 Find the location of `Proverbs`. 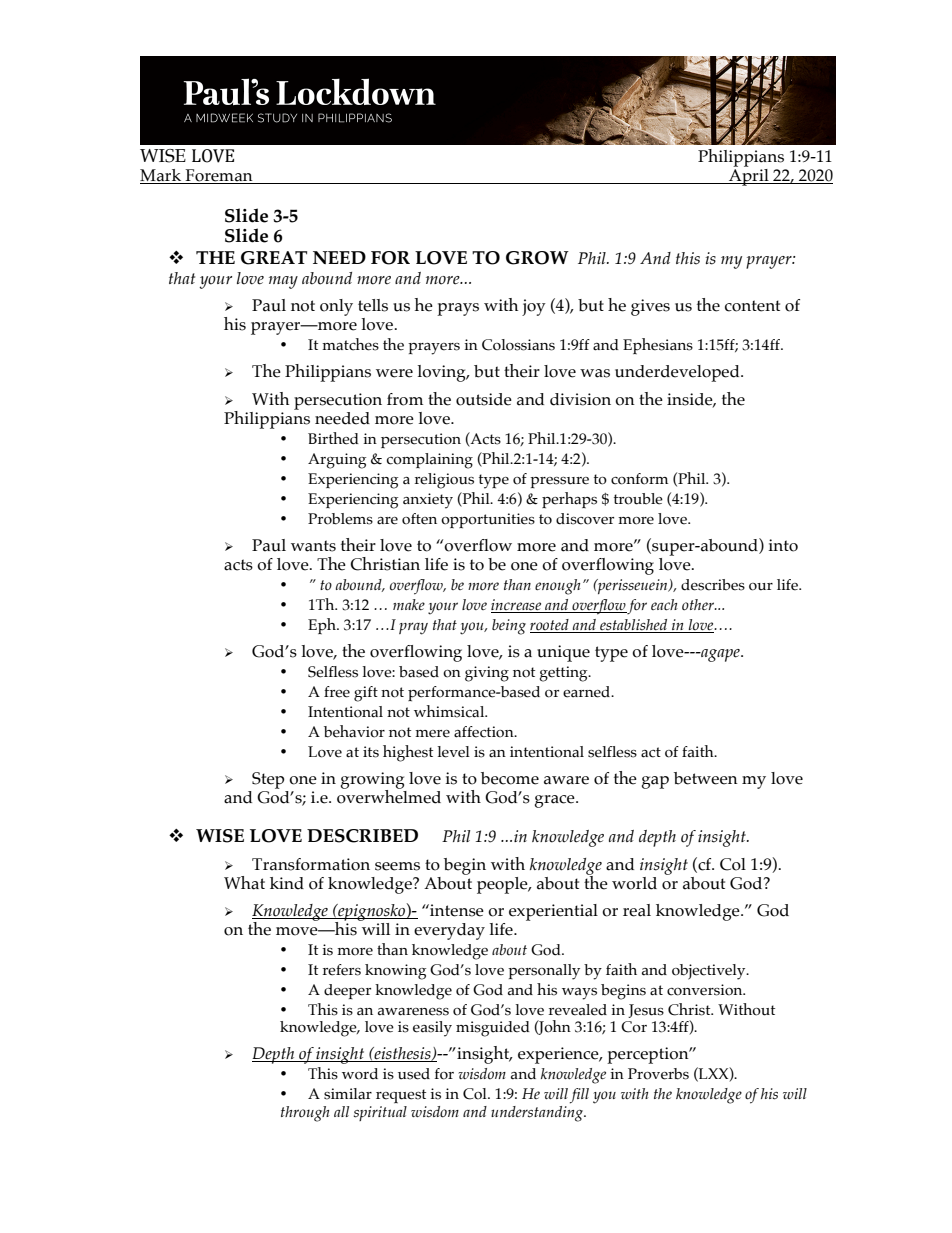

Proverbs is located at coordinates (658, 1074).
